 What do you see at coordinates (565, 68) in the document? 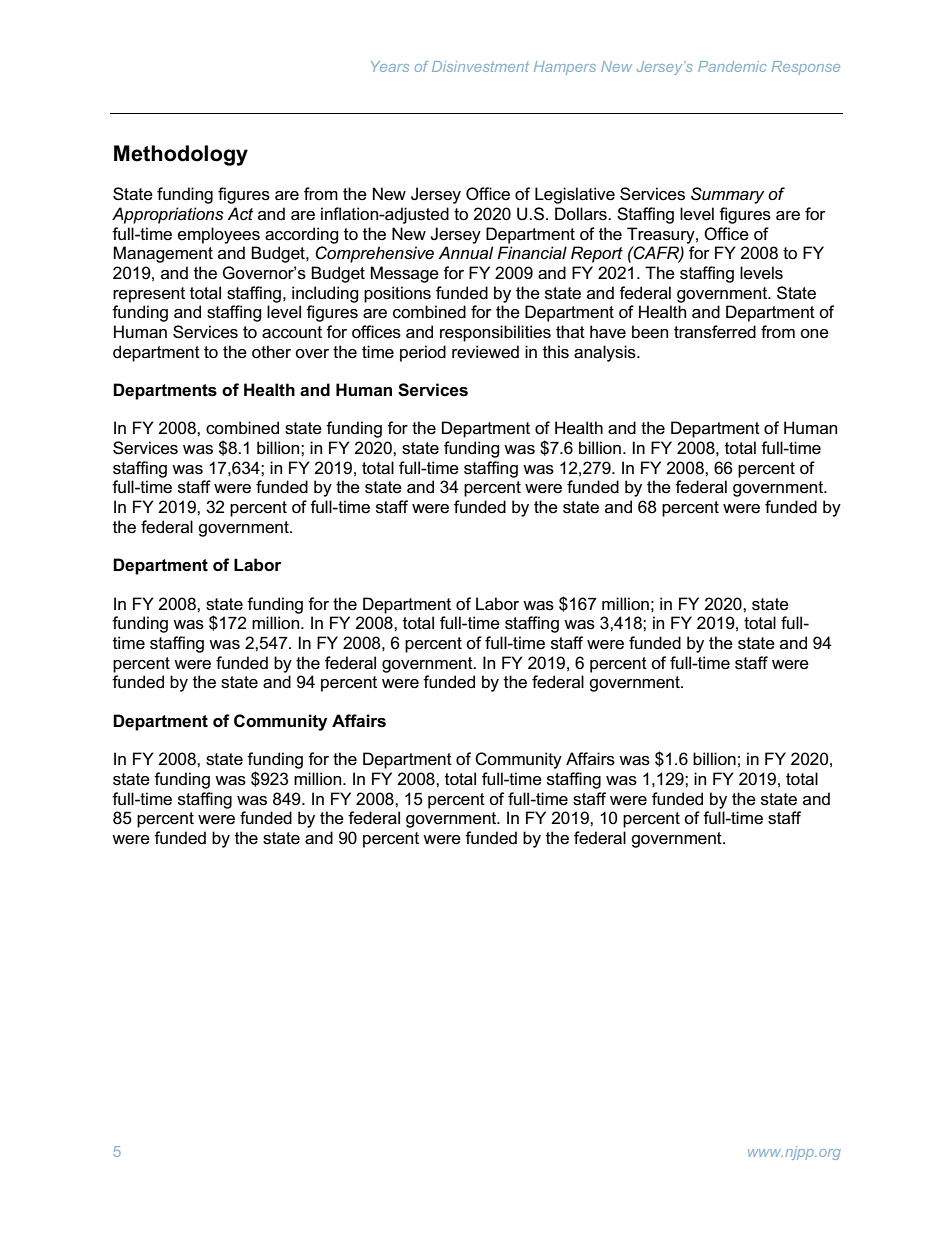
I see `Hampers` at bounding box center [565, 68].
